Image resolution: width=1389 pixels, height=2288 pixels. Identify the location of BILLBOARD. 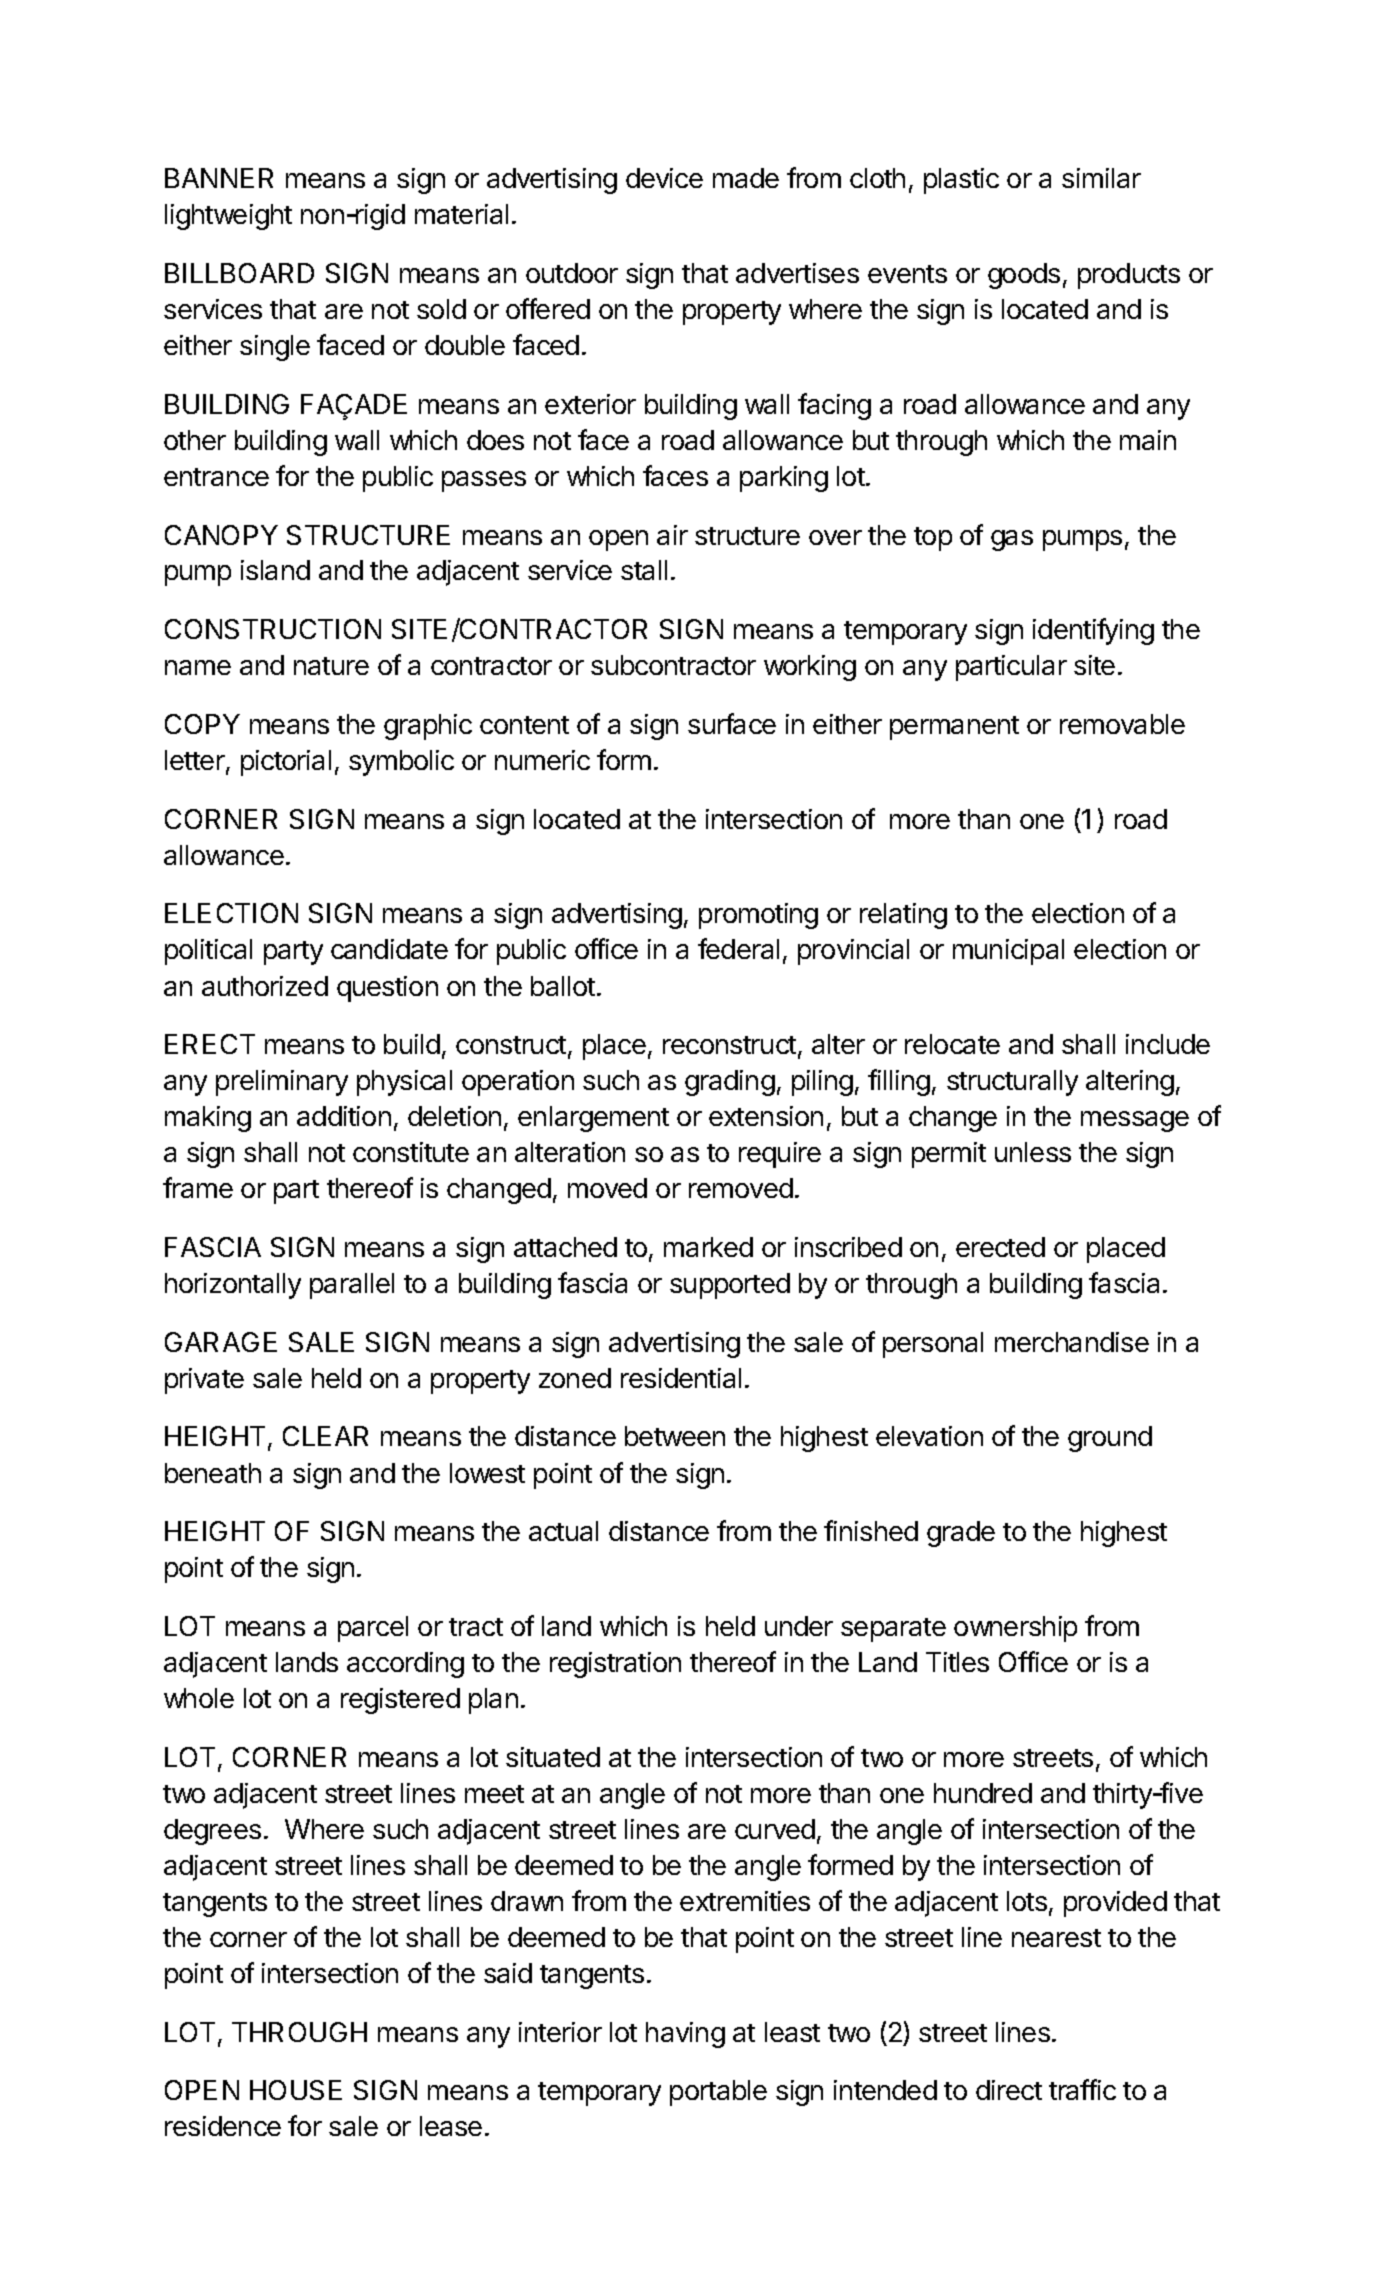
(239, 273).
